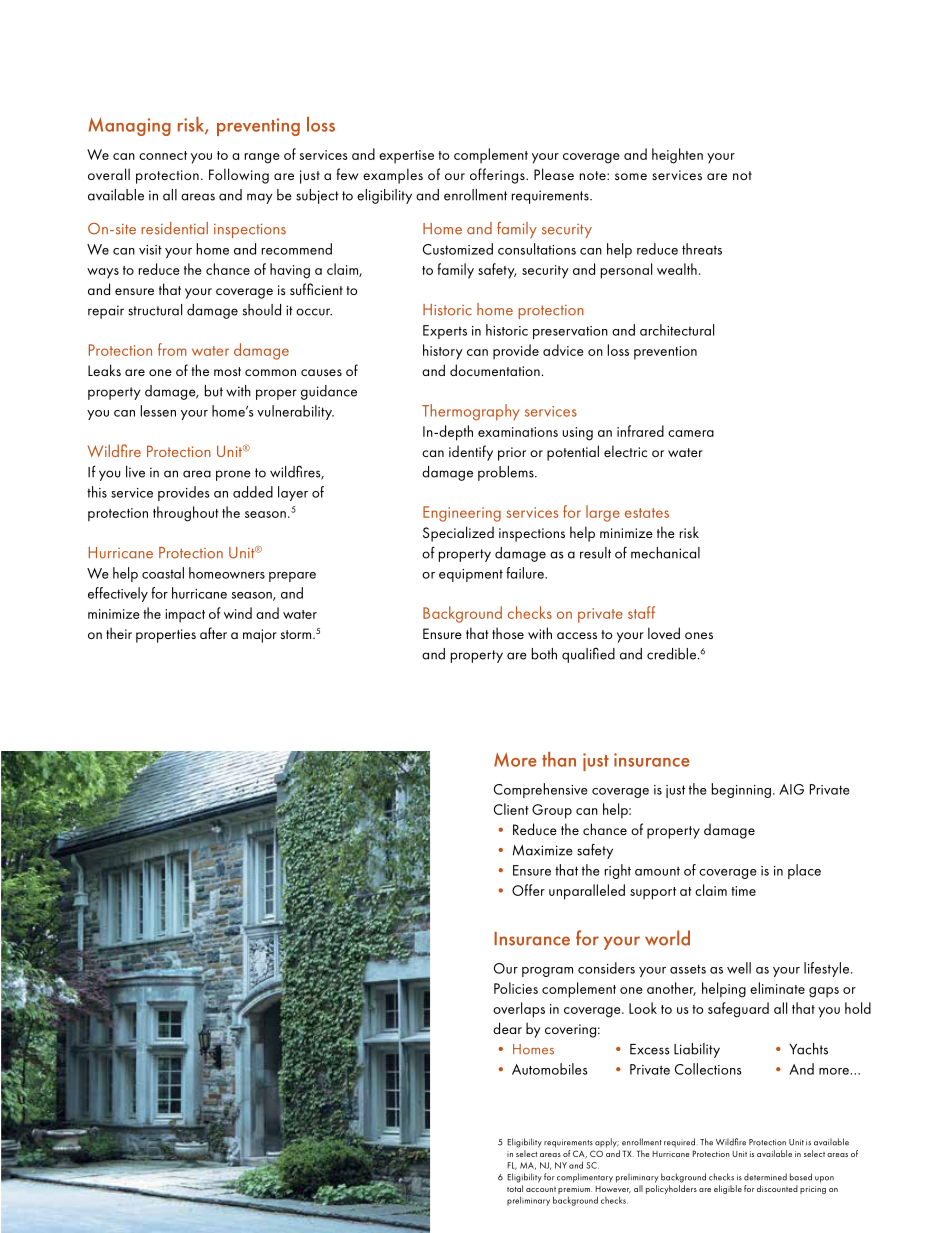 This image has height=1233, width=952. Describe the element at coordinates (406, 157) in the image. I see `expertise` at that location.
